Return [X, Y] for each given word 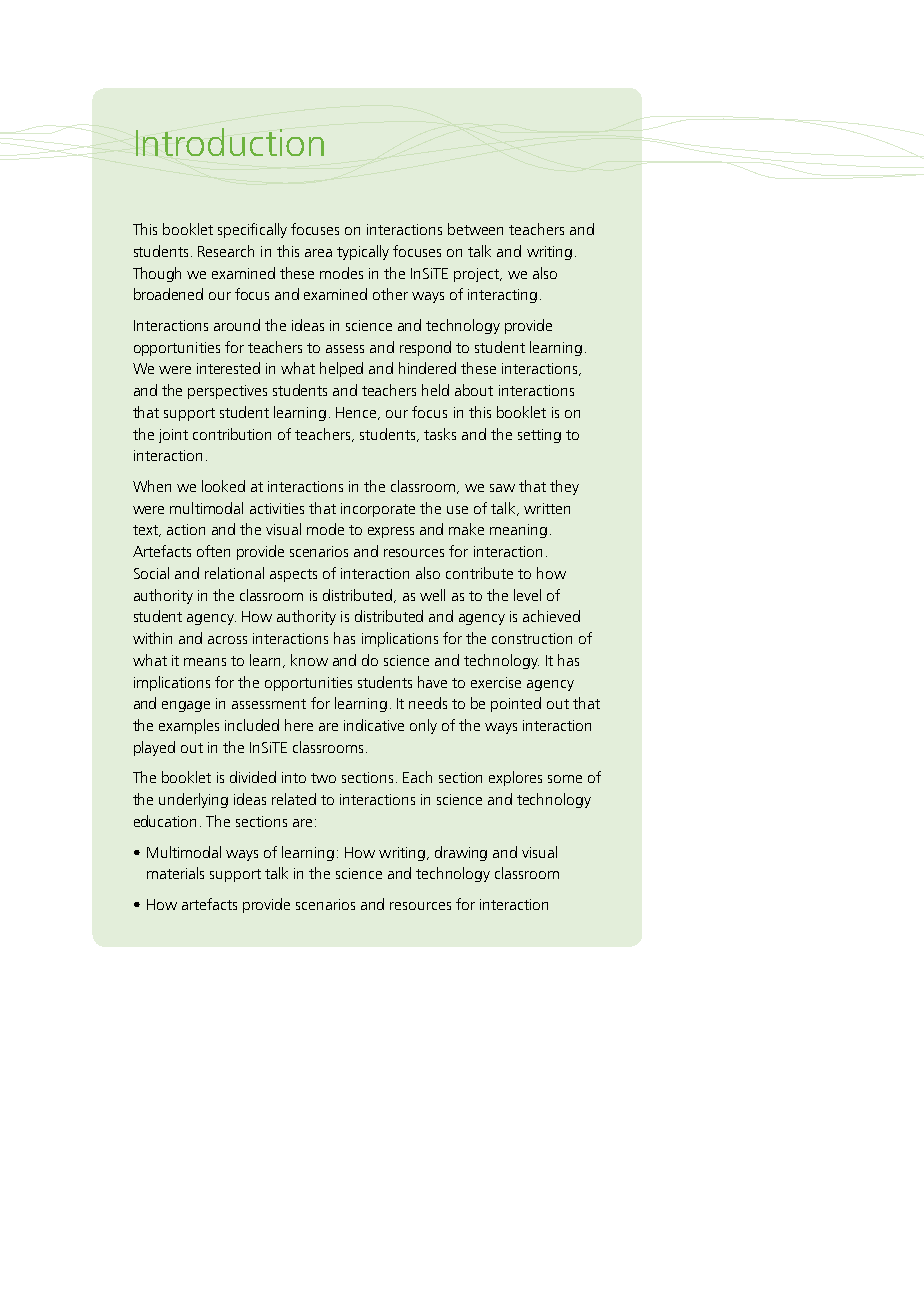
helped [341, 369]
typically [363, 252]
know [309, 660]
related [294, 799]
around [237, 325]
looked [223, 486]
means [205, 662]
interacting [502, 296]
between [475, 229]
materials [175, 873]
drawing [461, 853]
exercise [496, 682]
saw [502, 488]
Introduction [230, 142]
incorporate [378, 510]
